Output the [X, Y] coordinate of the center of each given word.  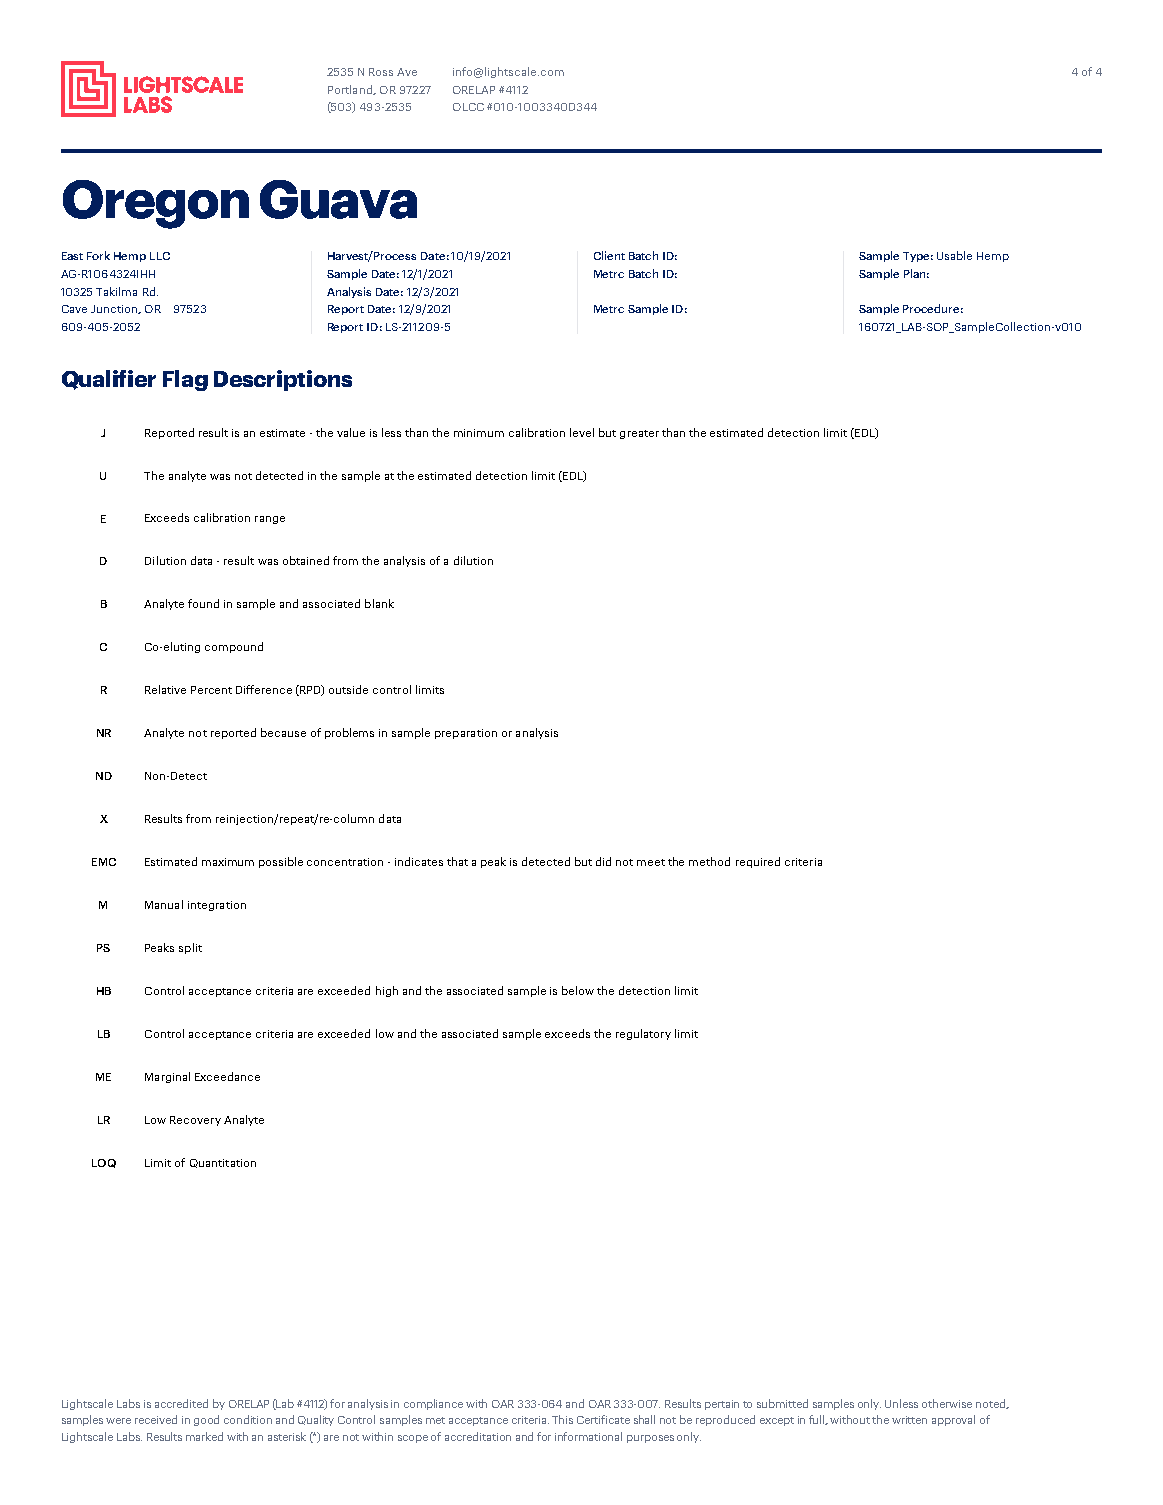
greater [639, 434]
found [203, 603]
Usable [954, 255]
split [190, 948]
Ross [381, 72]
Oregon [156, 204]
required [758, 862]
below [578, 990]
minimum [479, 433]
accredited [181, 1403]
